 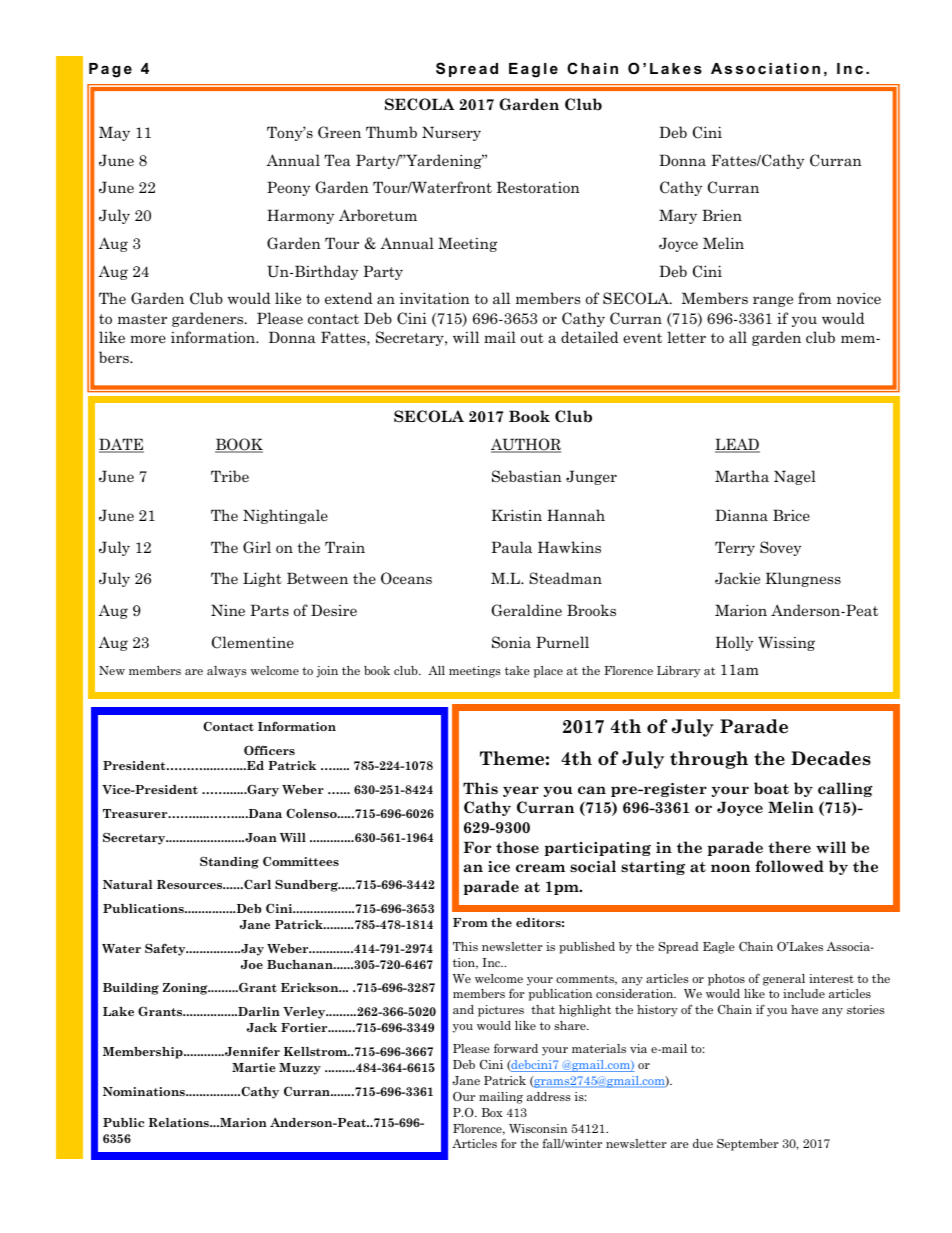 I want to click on Brien, so click(x=722, y=215).
